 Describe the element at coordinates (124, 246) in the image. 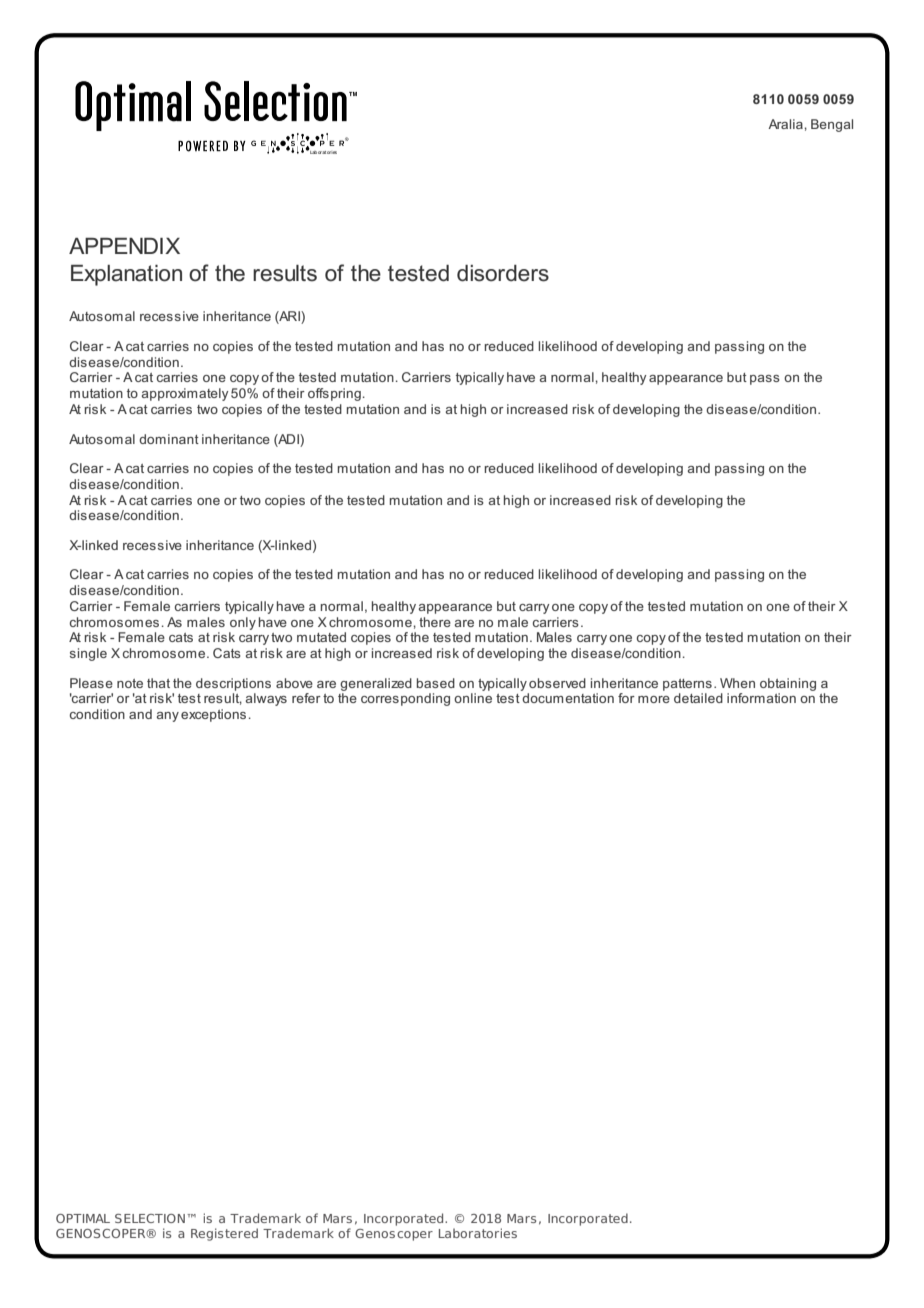

I see `APPENDIX` at that location.
